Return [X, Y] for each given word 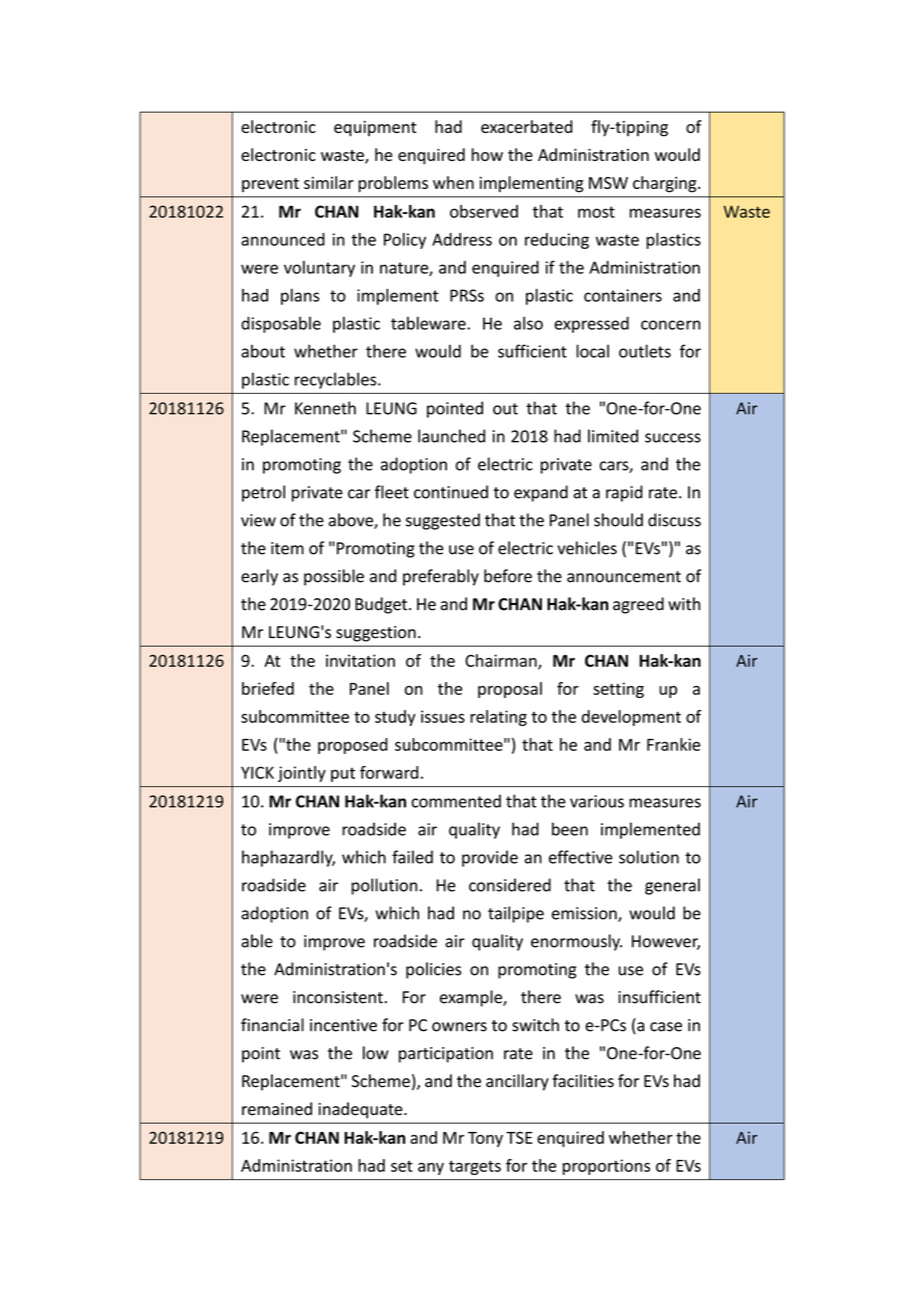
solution [649, 857]
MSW [608, 183]
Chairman [502, 661]
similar [329, 182]
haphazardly [288, 858]
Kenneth [325, 408]
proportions [606, 1167]
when [453, 182]
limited [613, 436]
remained [277, 1109]
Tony [485, 1139]
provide [490, 858]
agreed [638, 605]
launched [451, 436]
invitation [360, 660]
